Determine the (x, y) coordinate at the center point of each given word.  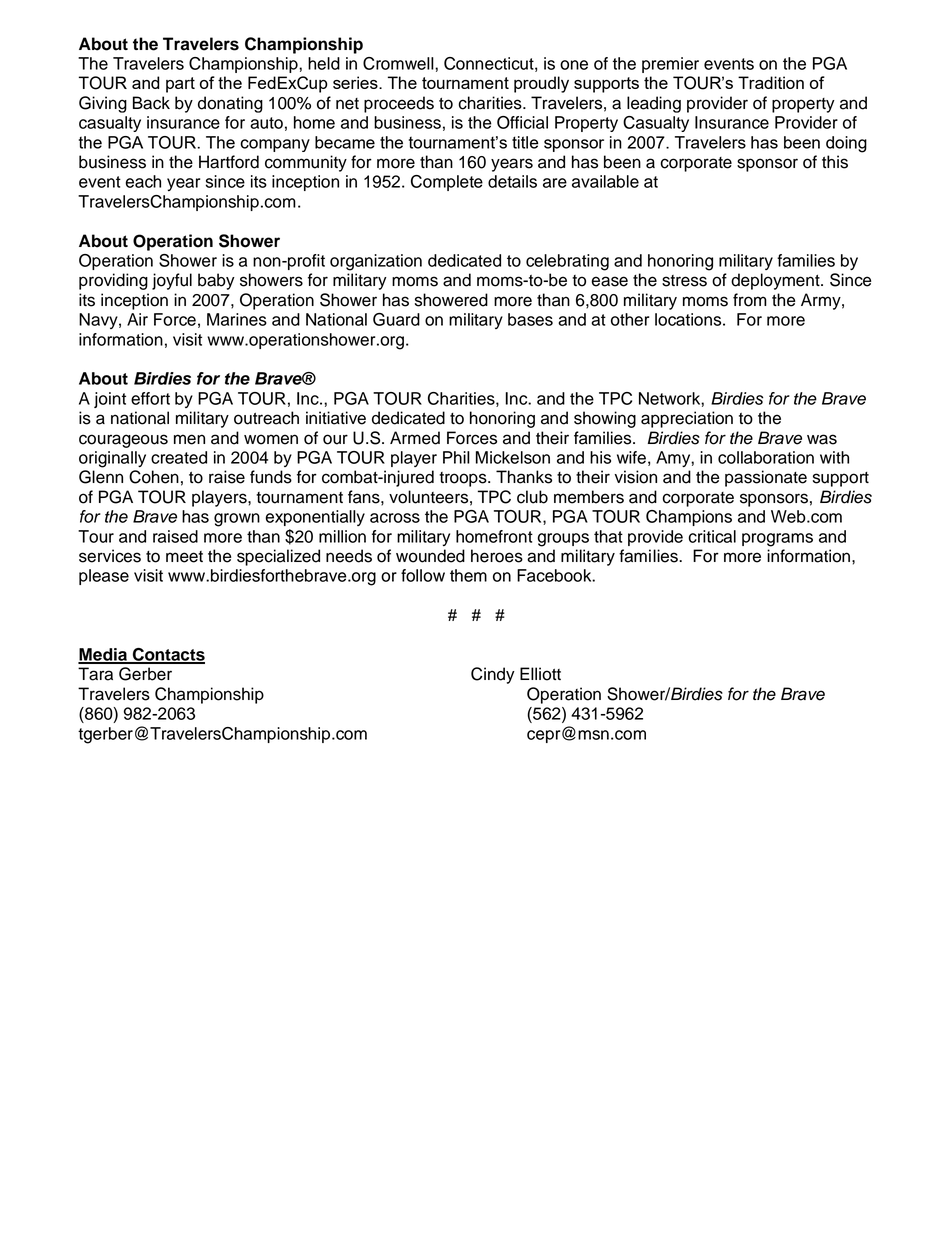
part (180, 85)
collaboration (766, 457)
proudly (541, 84)
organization (376, 262)
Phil (456, 457)
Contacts (168, 655)
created (179, 457)
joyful (172, 281)
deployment (776, 281)
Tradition (771, 82)
